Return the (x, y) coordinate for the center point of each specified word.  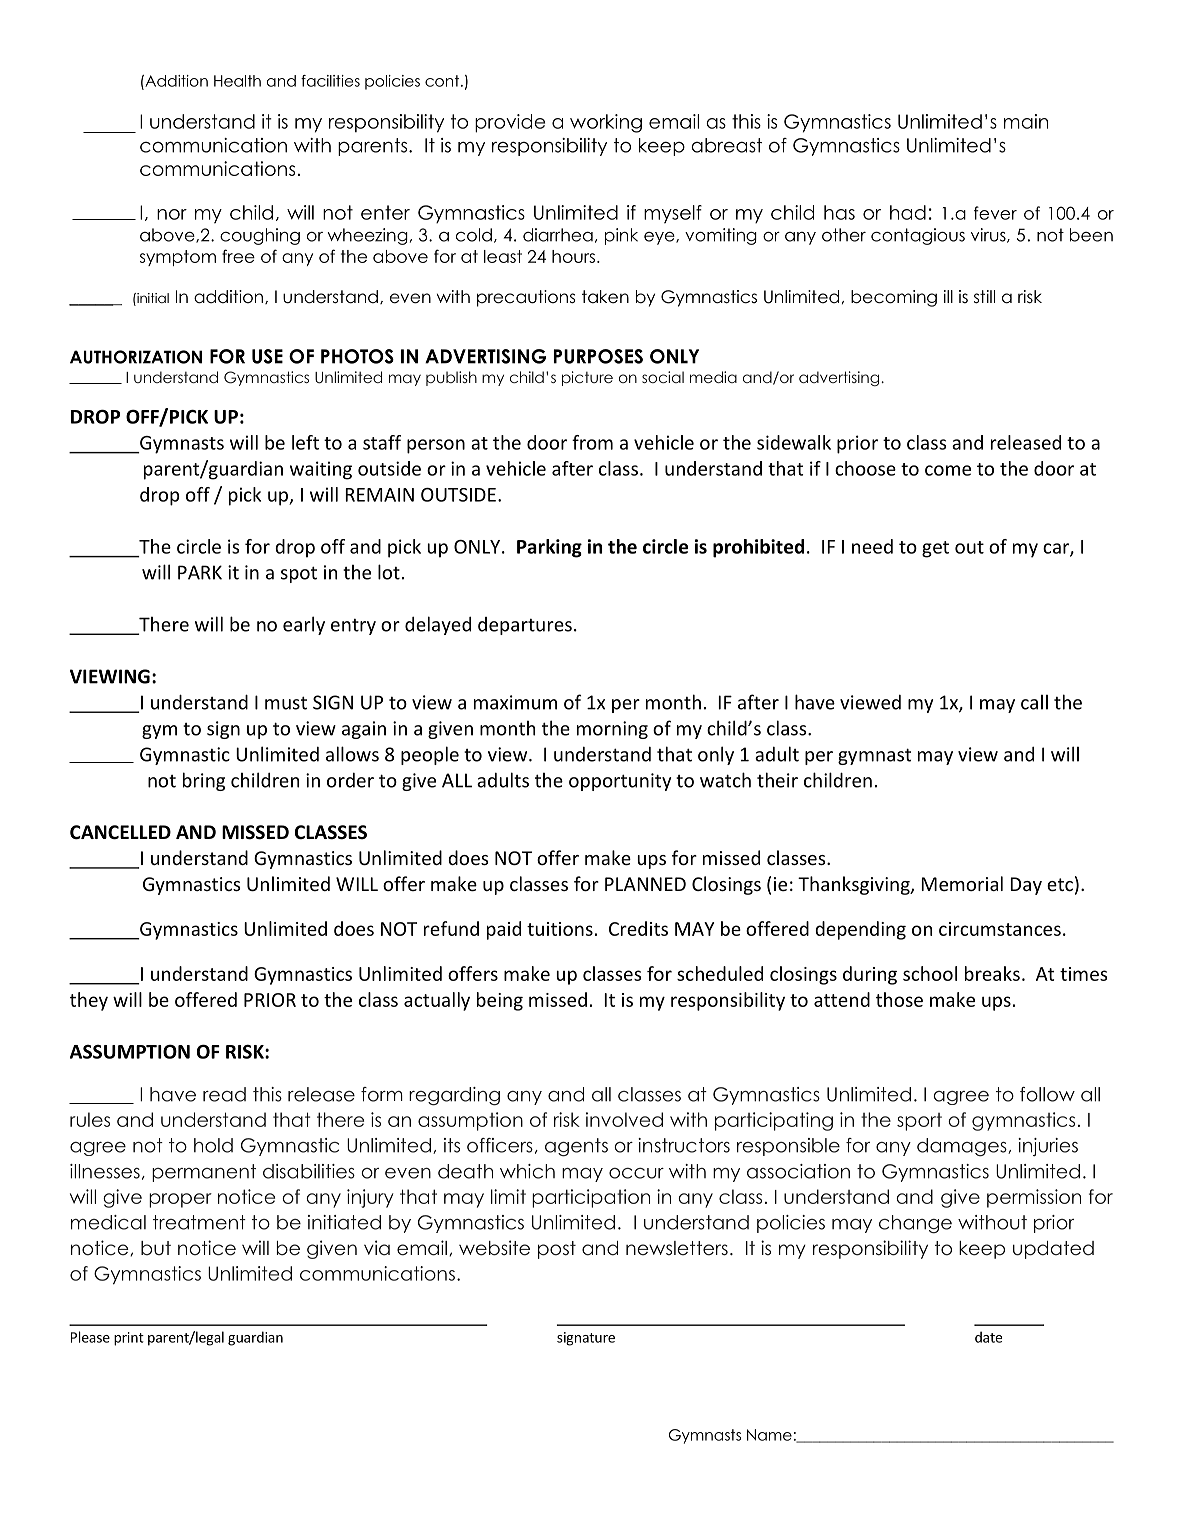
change (915, 1224)
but (156, 1248)
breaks (992, 973)
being (500, 1001)
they (89, 1001)
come (948, 470)
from (592, 442)
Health (237, 81)
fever (995, 213)
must (286, 703)
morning (612, 730)
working (606, 123)
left (305, 442)
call (1034, 702)
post (557, 1250)
